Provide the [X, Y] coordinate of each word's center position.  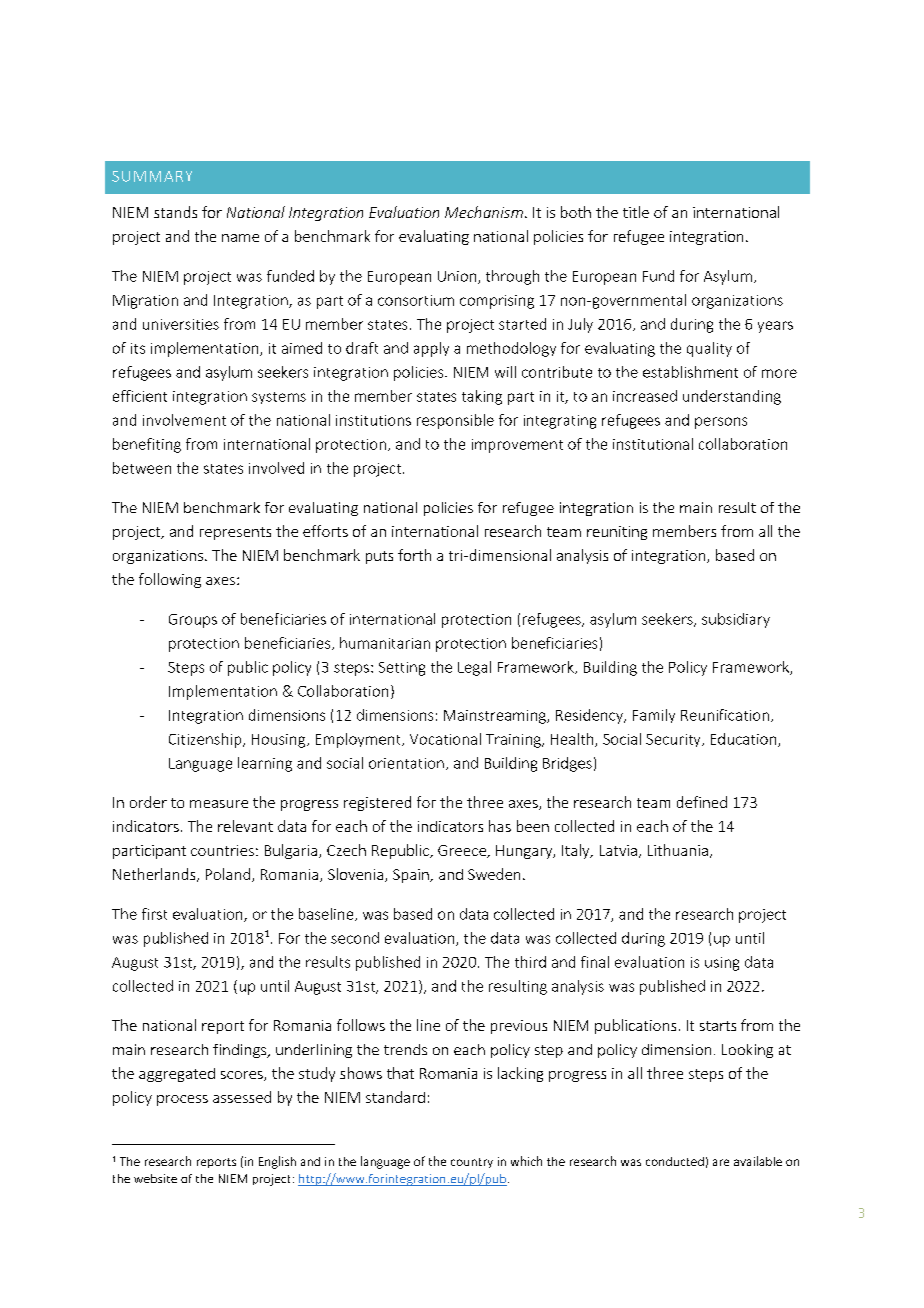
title [636, 212]
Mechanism [484, 212]
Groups [193, 621]
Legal [474, 668]
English [277, 1162]
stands [175, 212]
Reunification [725, 715]
